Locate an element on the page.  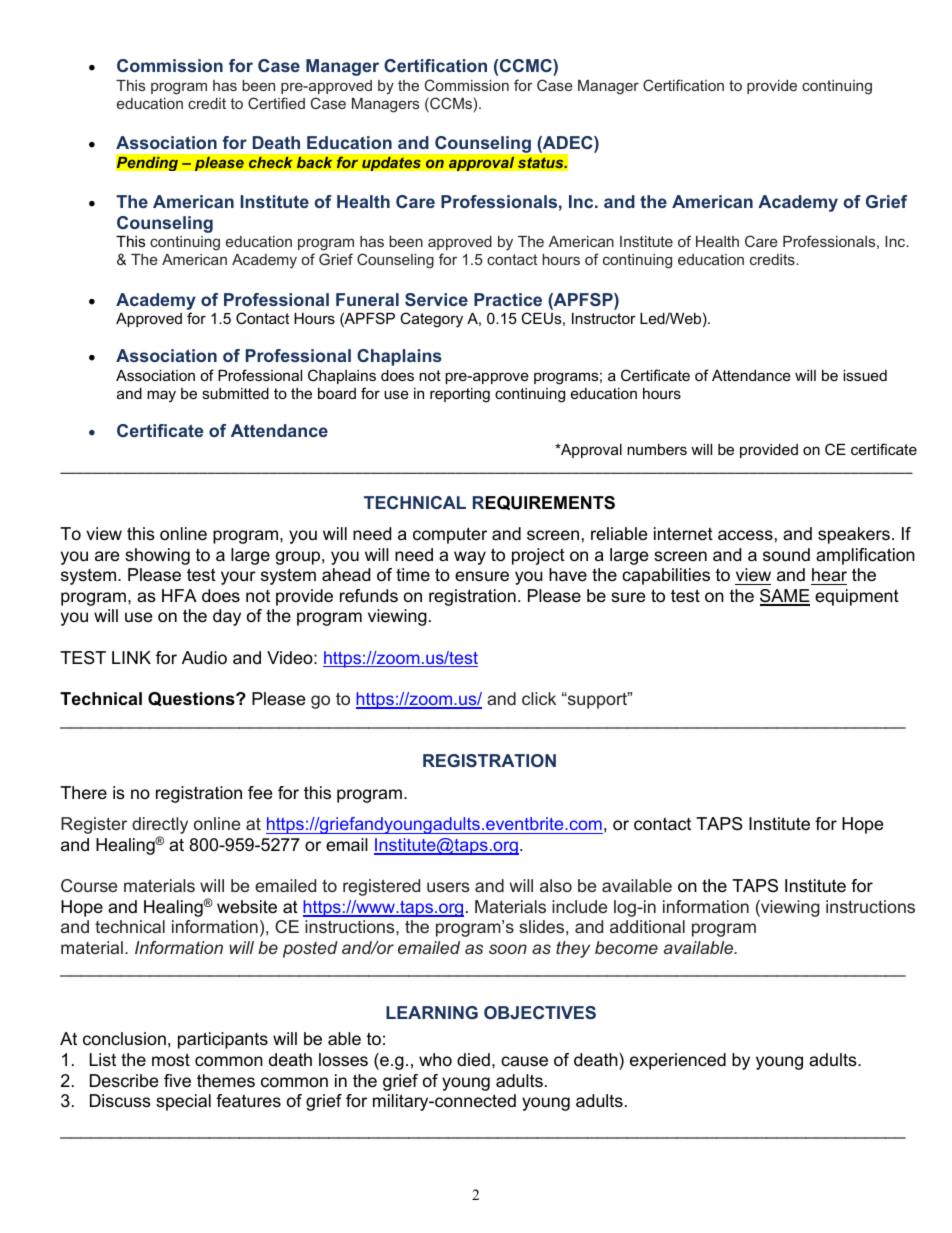
Instructor is located at coordinates (604, 318).
